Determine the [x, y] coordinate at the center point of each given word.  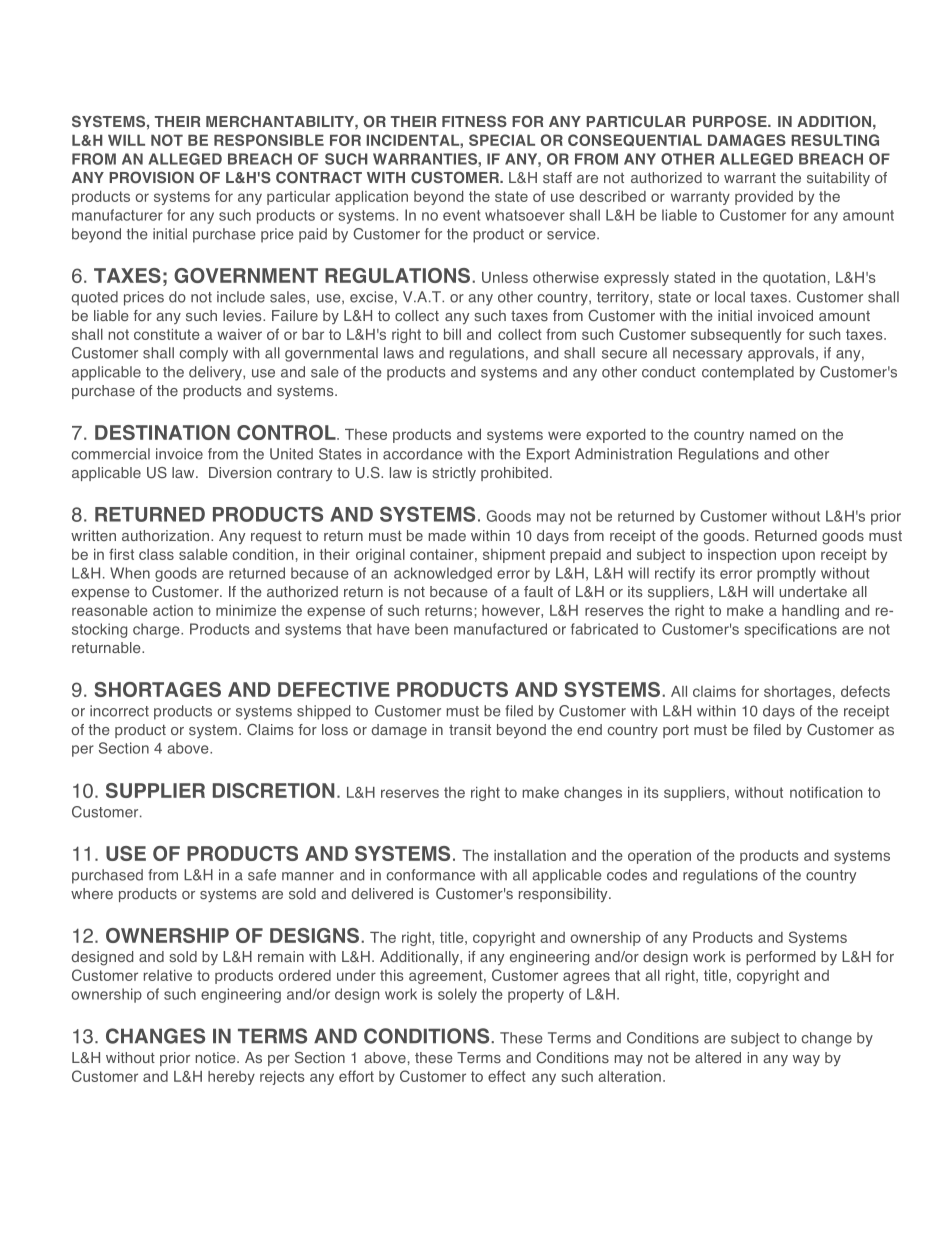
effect [507, 1076]
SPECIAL [502, 140]
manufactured [500, 629]
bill [452, 334]
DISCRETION [273, 790]
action [173, 610]
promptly [786, 574]
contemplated [748, 373]
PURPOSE [731, 121]
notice [217, 1057]
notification [826, 792]
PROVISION [151, 177]
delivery [216, 373]
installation [530, 855]
